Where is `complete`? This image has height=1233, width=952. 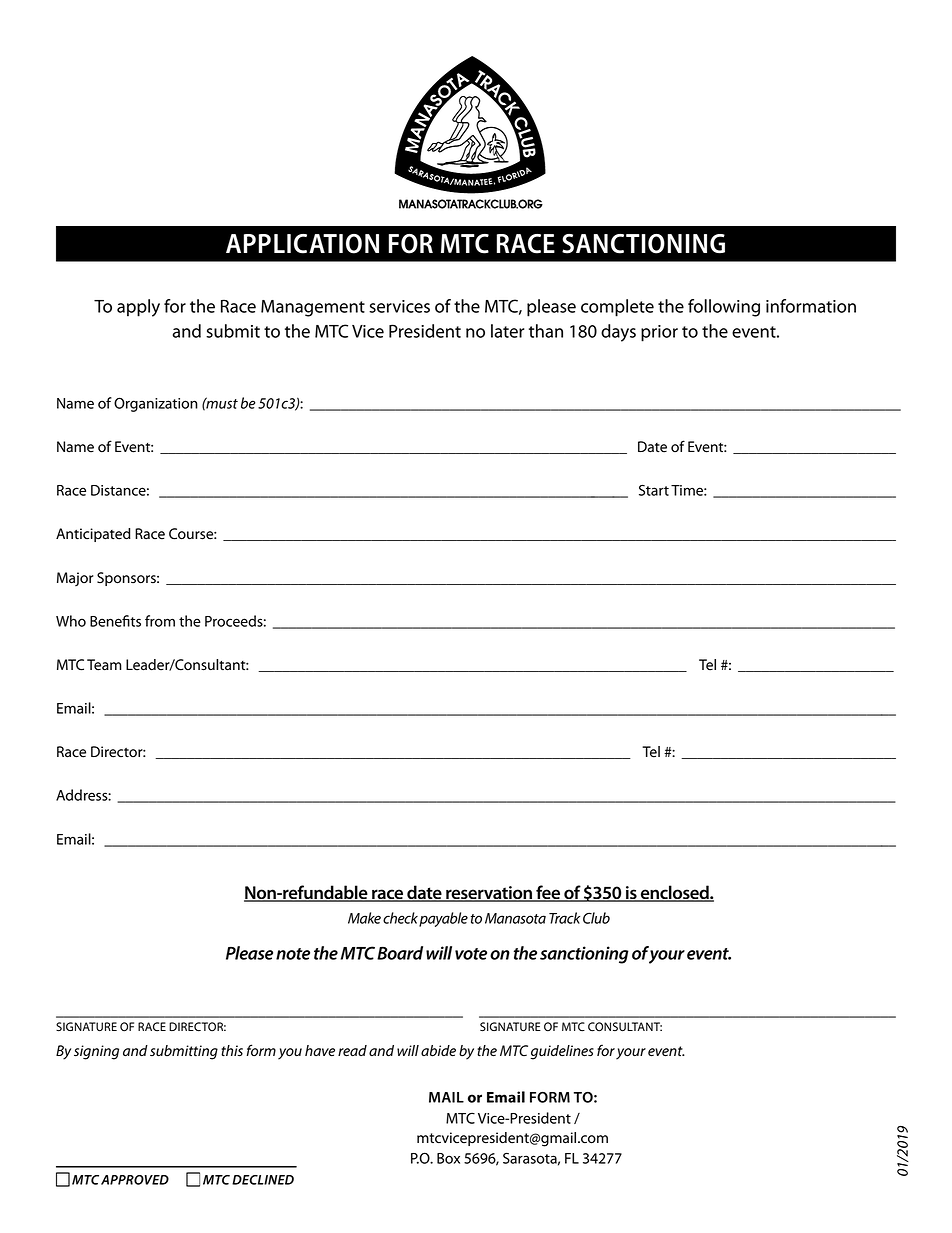 complete is located at coordinates (617, 308).
